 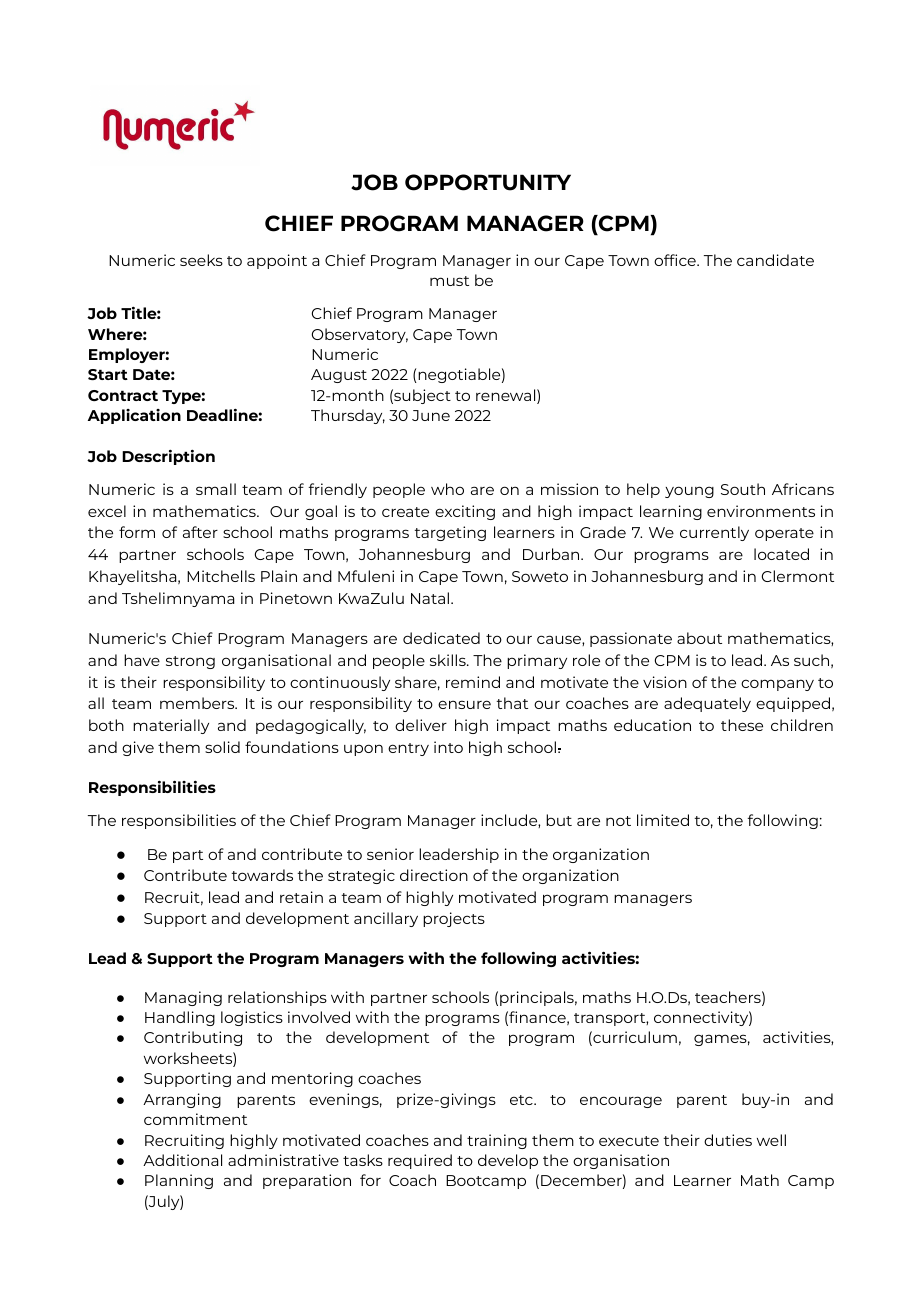 I want to click on Additional, so click(x=182, y=1160).
